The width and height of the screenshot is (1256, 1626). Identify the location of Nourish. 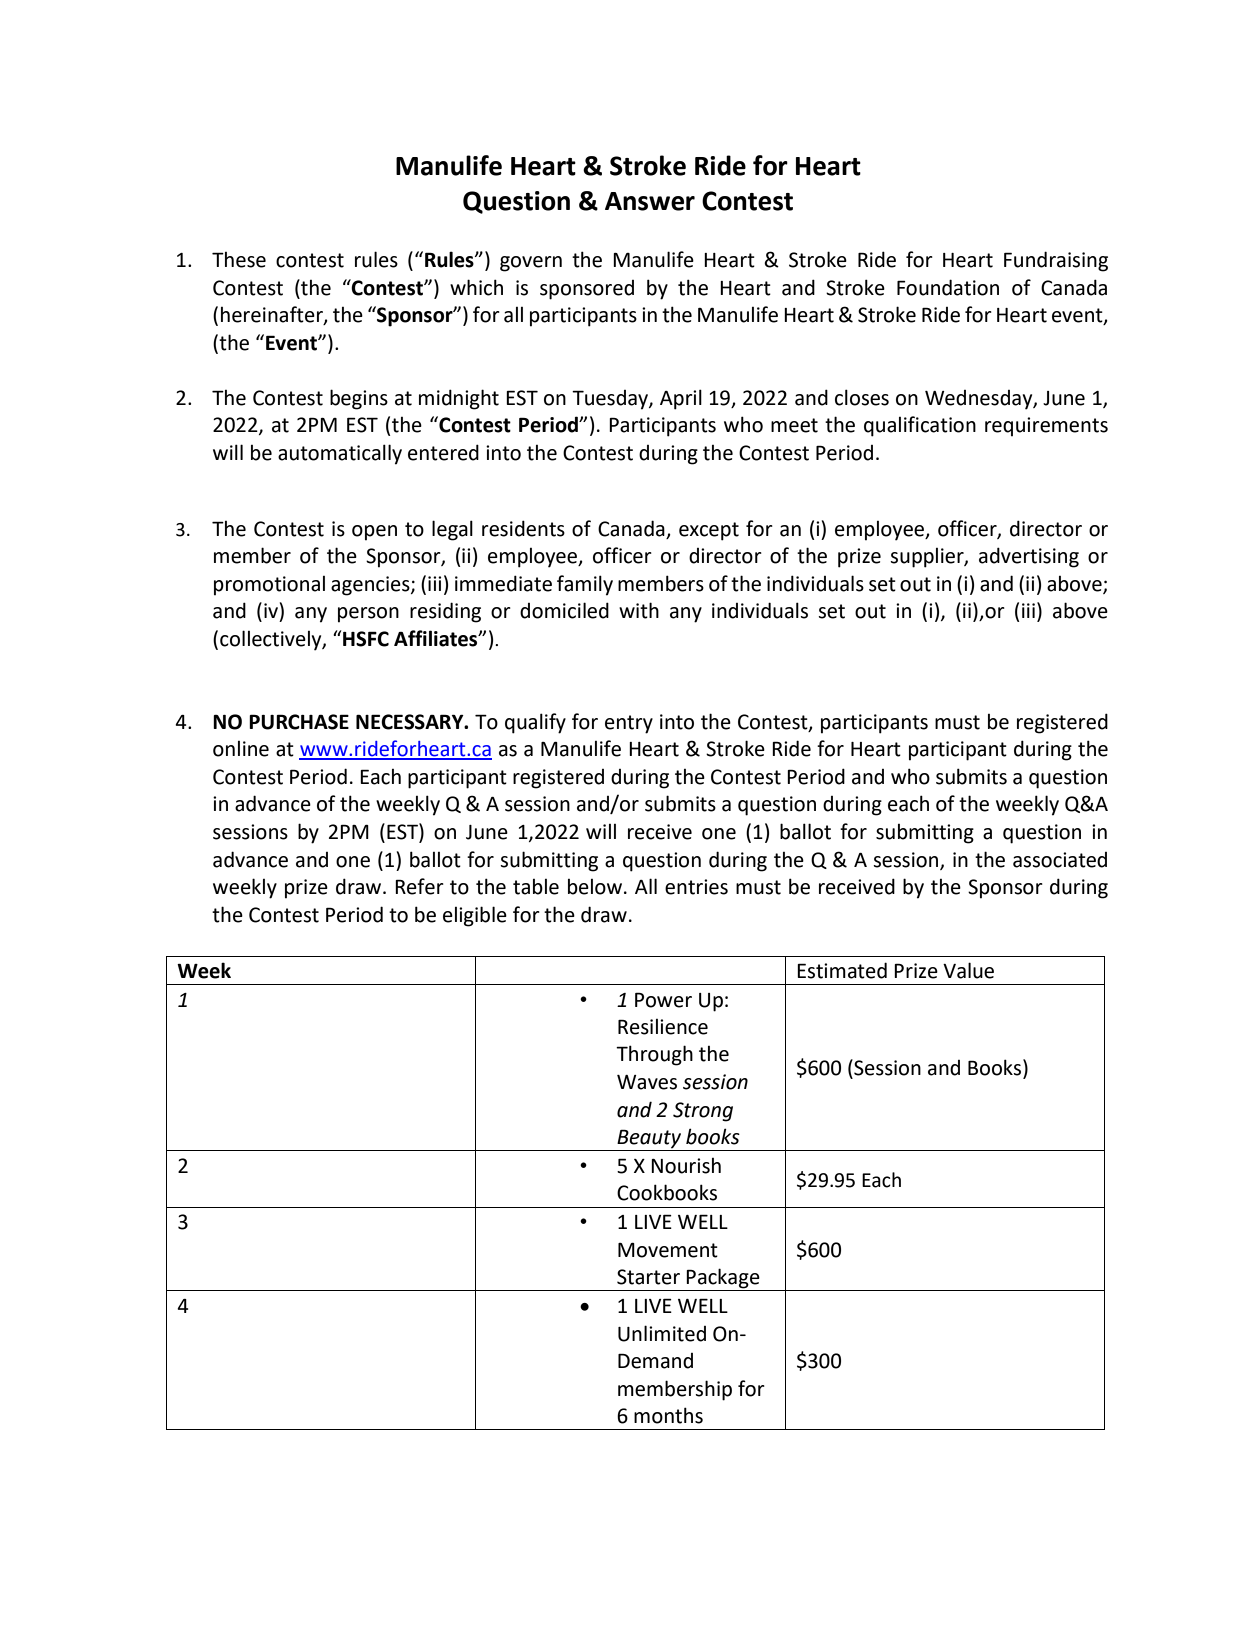
(686, 1166).
